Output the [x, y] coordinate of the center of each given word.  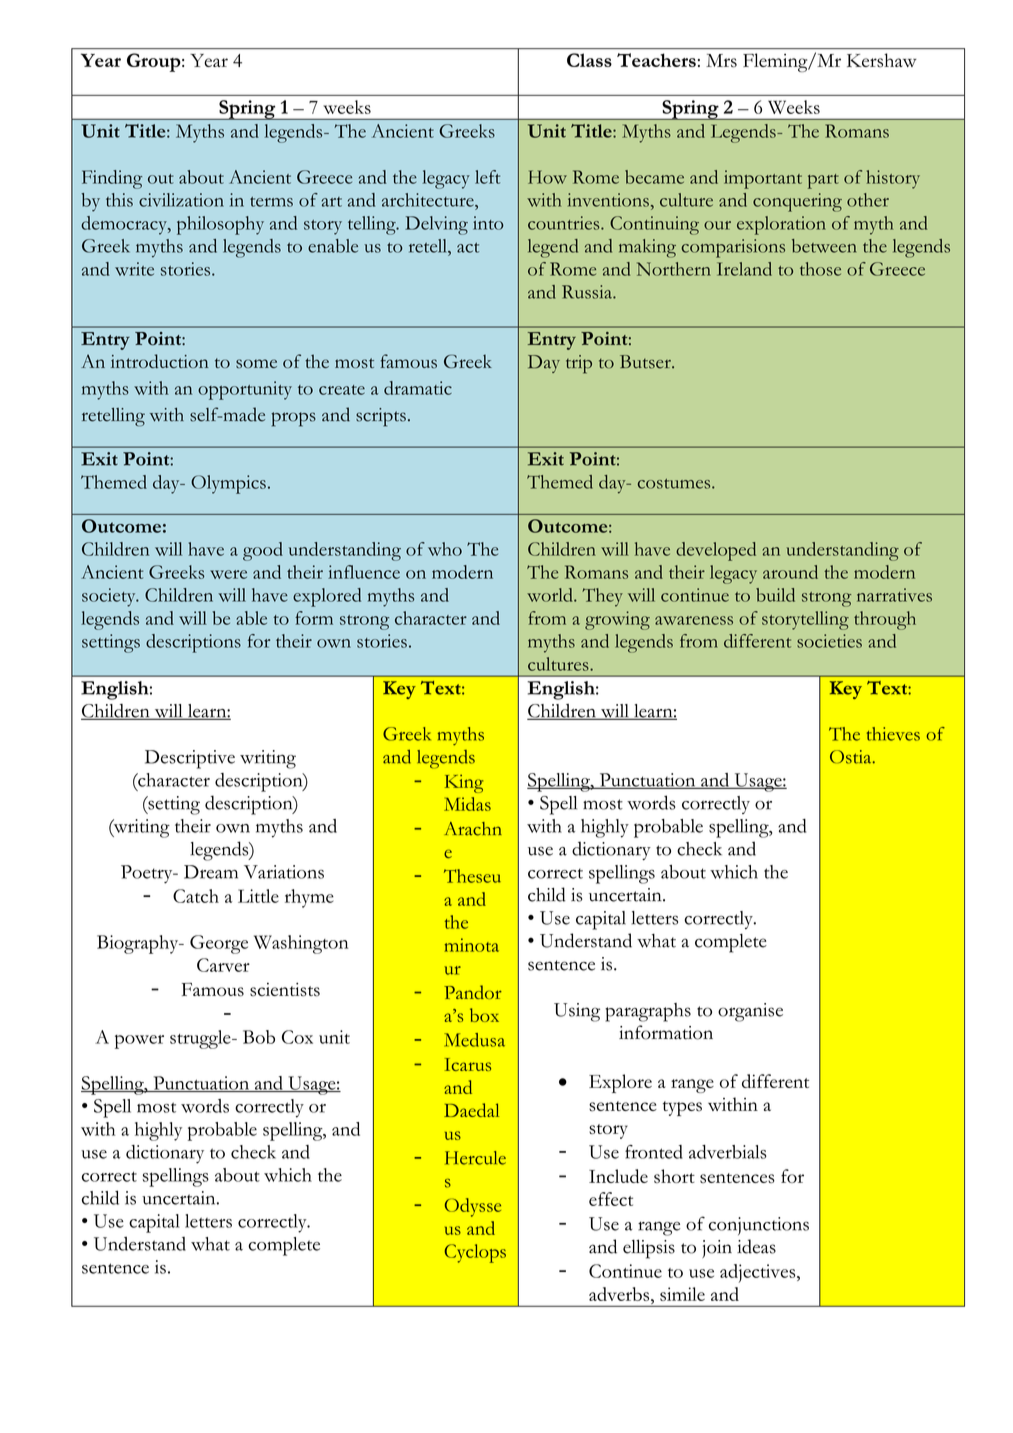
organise [750, 1012]
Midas [467, 804]
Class [589, 60]
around [790, 572]
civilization [181, 200]
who [445, 549]
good [263, 551]
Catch [196, 896]
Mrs [721, 61]
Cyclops [475, 1253]
